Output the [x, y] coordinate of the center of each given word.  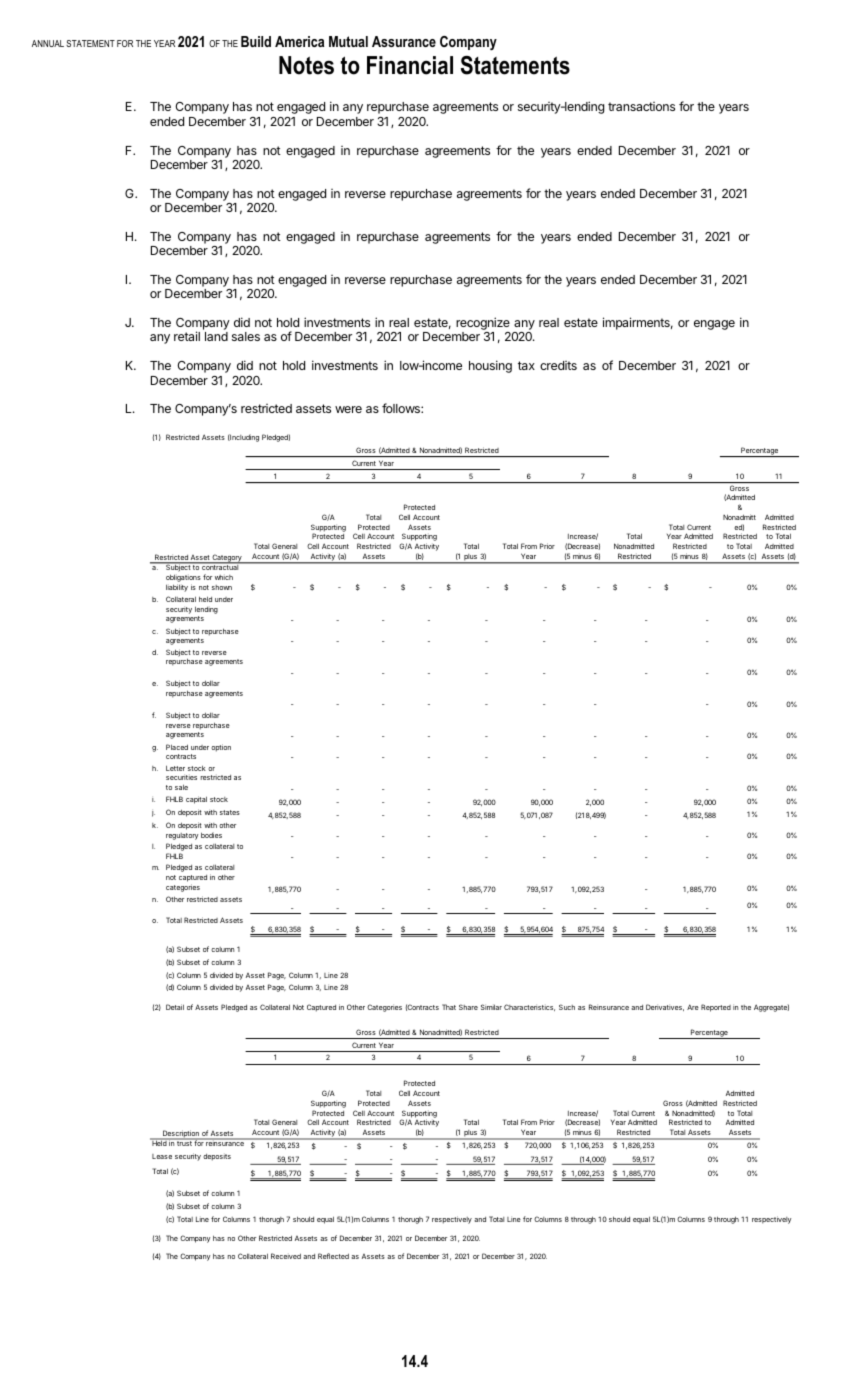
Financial [410, 65]
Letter [175, 768]
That [449, 1007]
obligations [183, 578]
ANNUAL [48, 43]
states [230, 812]
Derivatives [665, 1007]
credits [558, 365]
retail [187, 336]
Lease [162, 1156]
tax [526, 365]
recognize [483, 325]
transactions [641, 106]
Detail [175, 1007]
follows [402, 408]
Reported [716, 1008]
